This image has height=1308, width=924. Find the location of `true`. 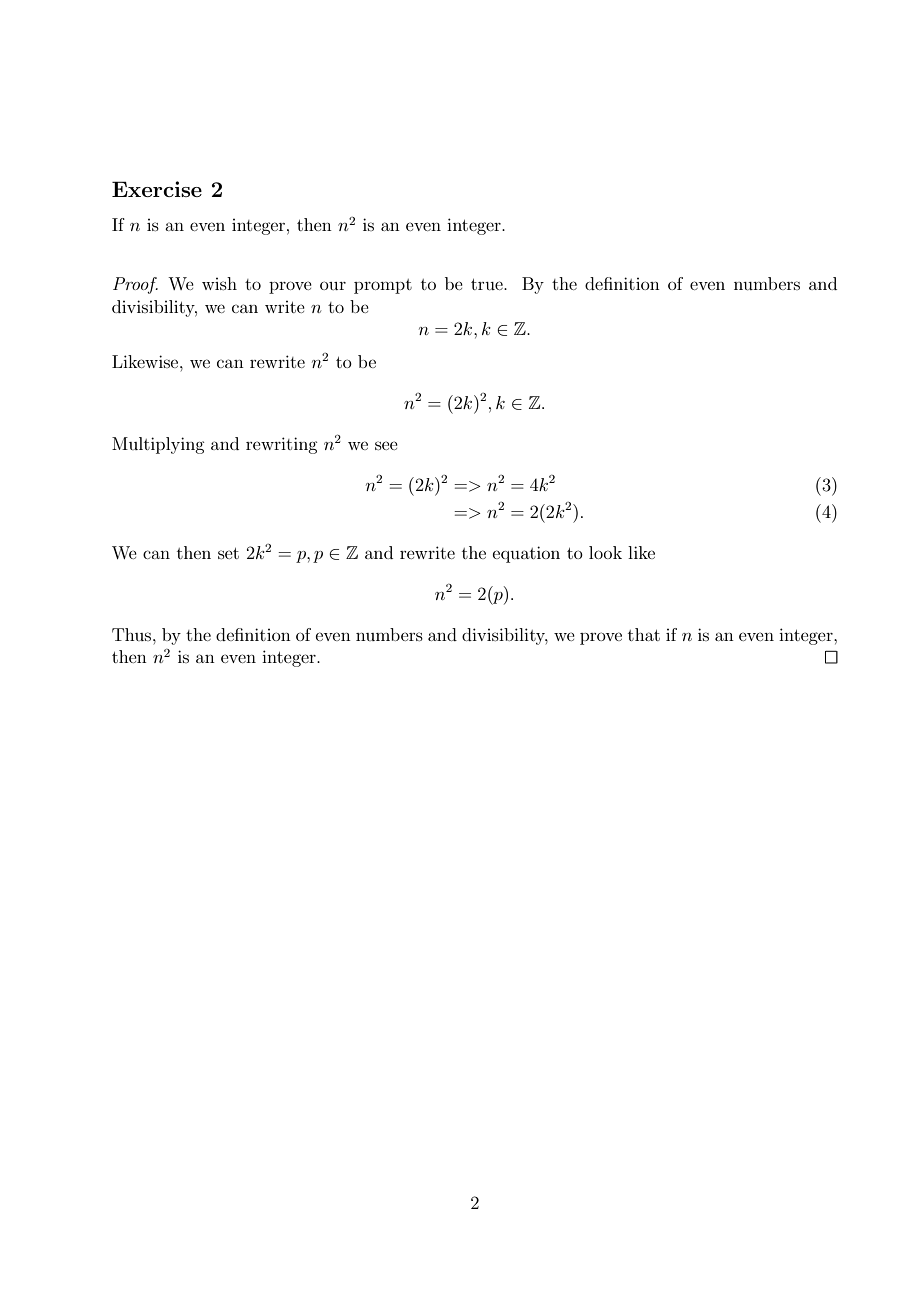

true is located at coordinates (488, 284).
